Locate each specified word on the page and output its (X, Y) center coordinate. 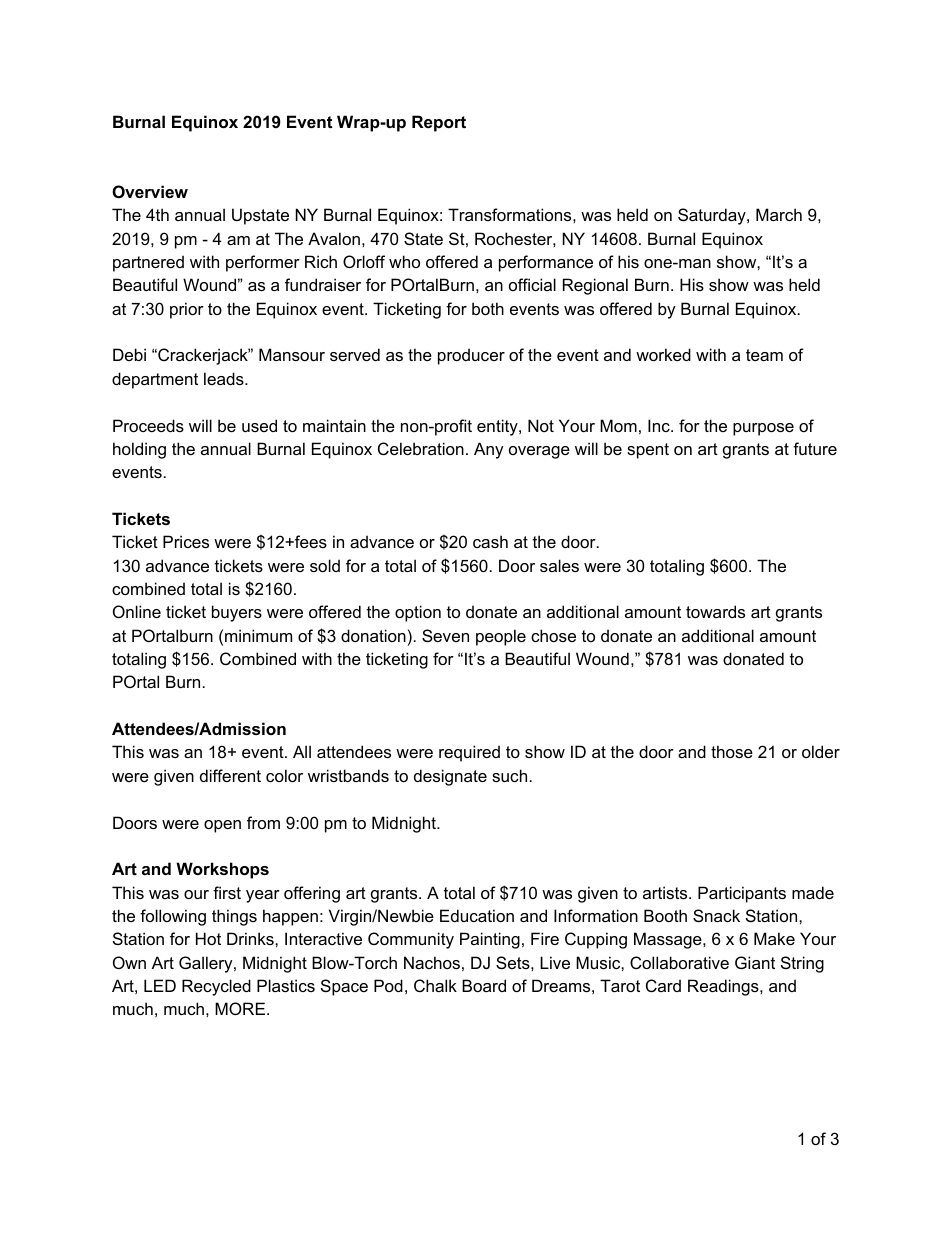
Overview (150, 191)
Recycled (216, 987)
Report (439, 123)
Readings (724, 987)
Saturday (713, 216)
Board (484, 985)
